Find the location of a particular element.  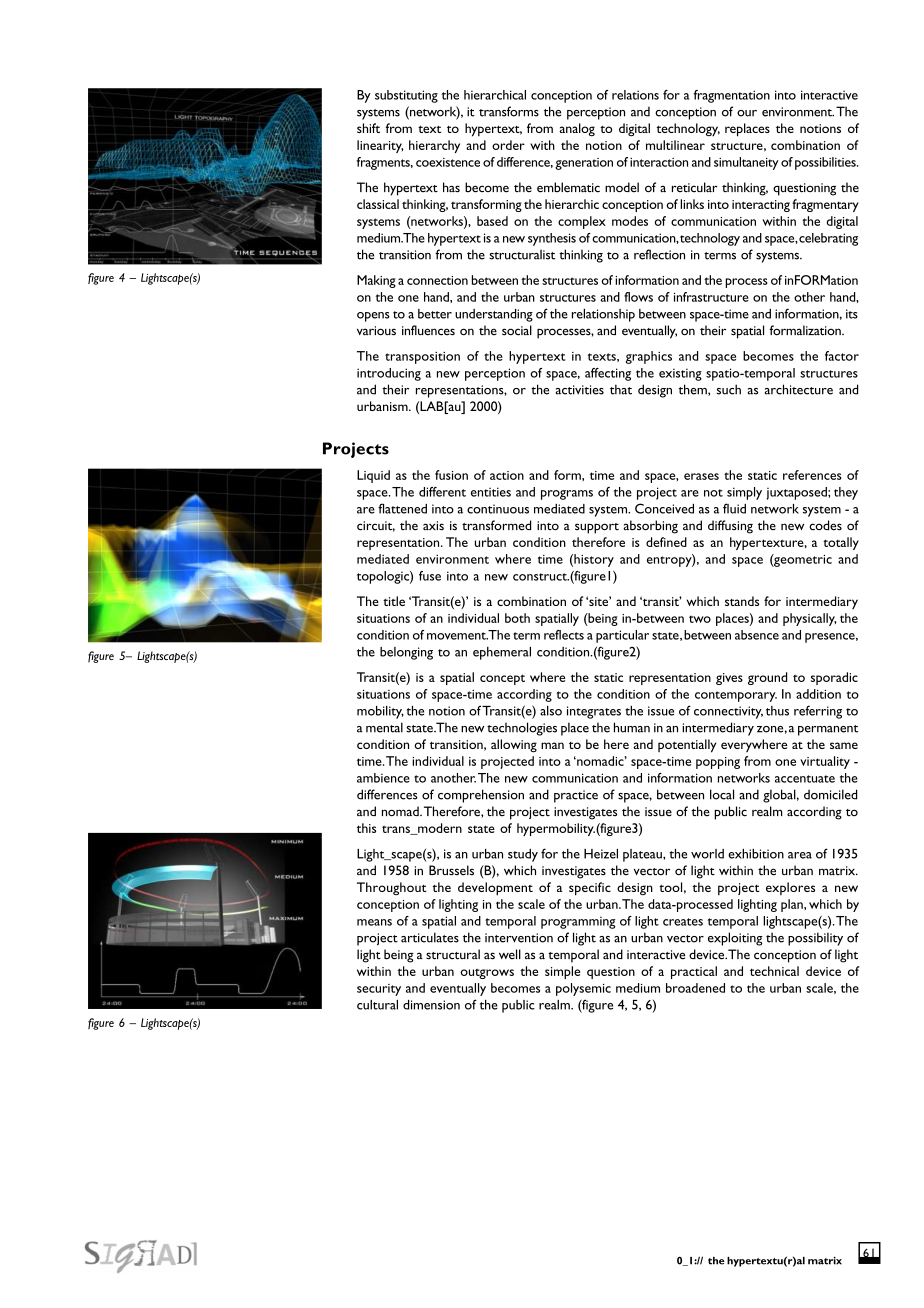

dimension is located at coordinates (431, 1005).
